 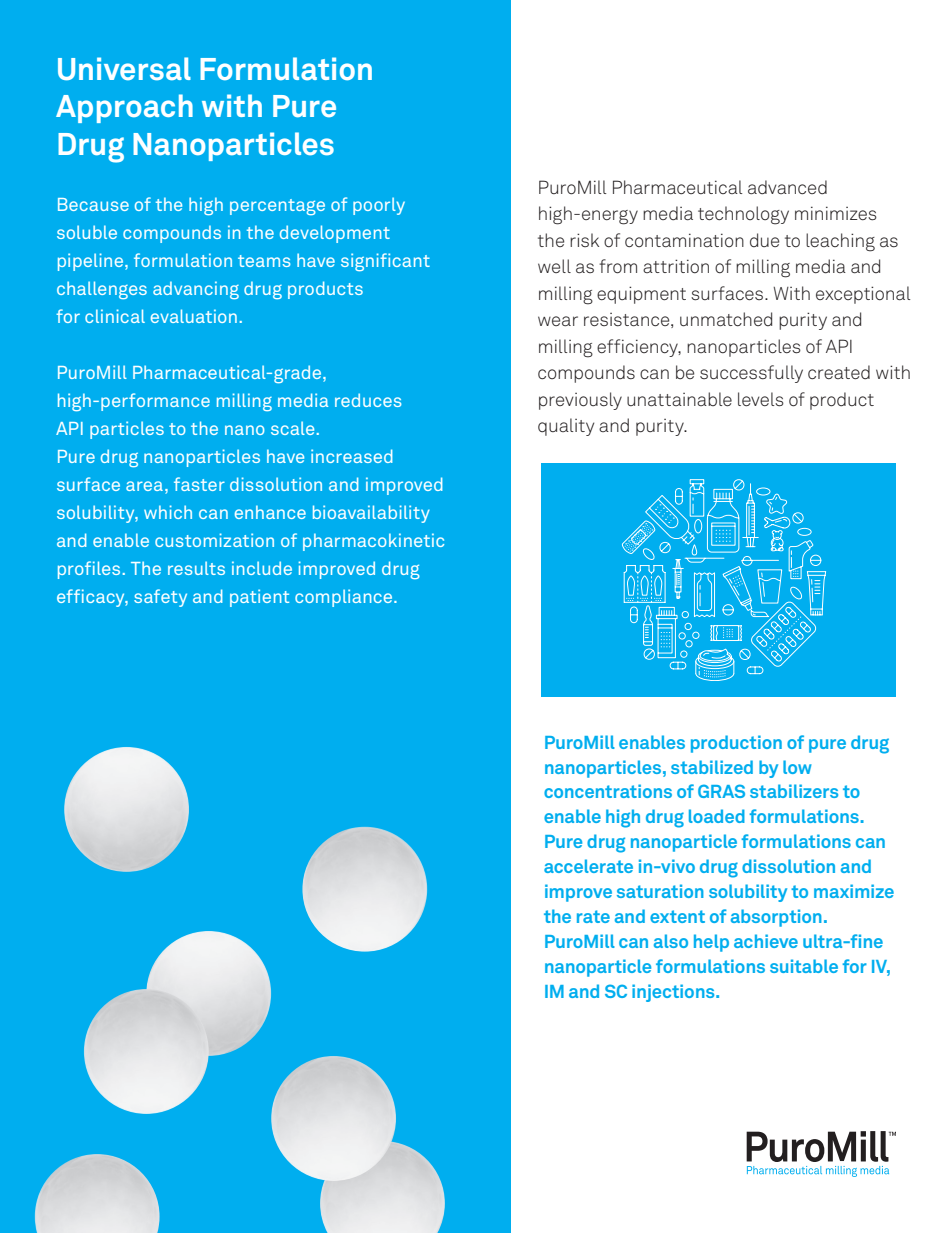 What do you see at coordinates (124, 108) in the screenshot?
I see `Approach` at bounding box center [124, 108].
